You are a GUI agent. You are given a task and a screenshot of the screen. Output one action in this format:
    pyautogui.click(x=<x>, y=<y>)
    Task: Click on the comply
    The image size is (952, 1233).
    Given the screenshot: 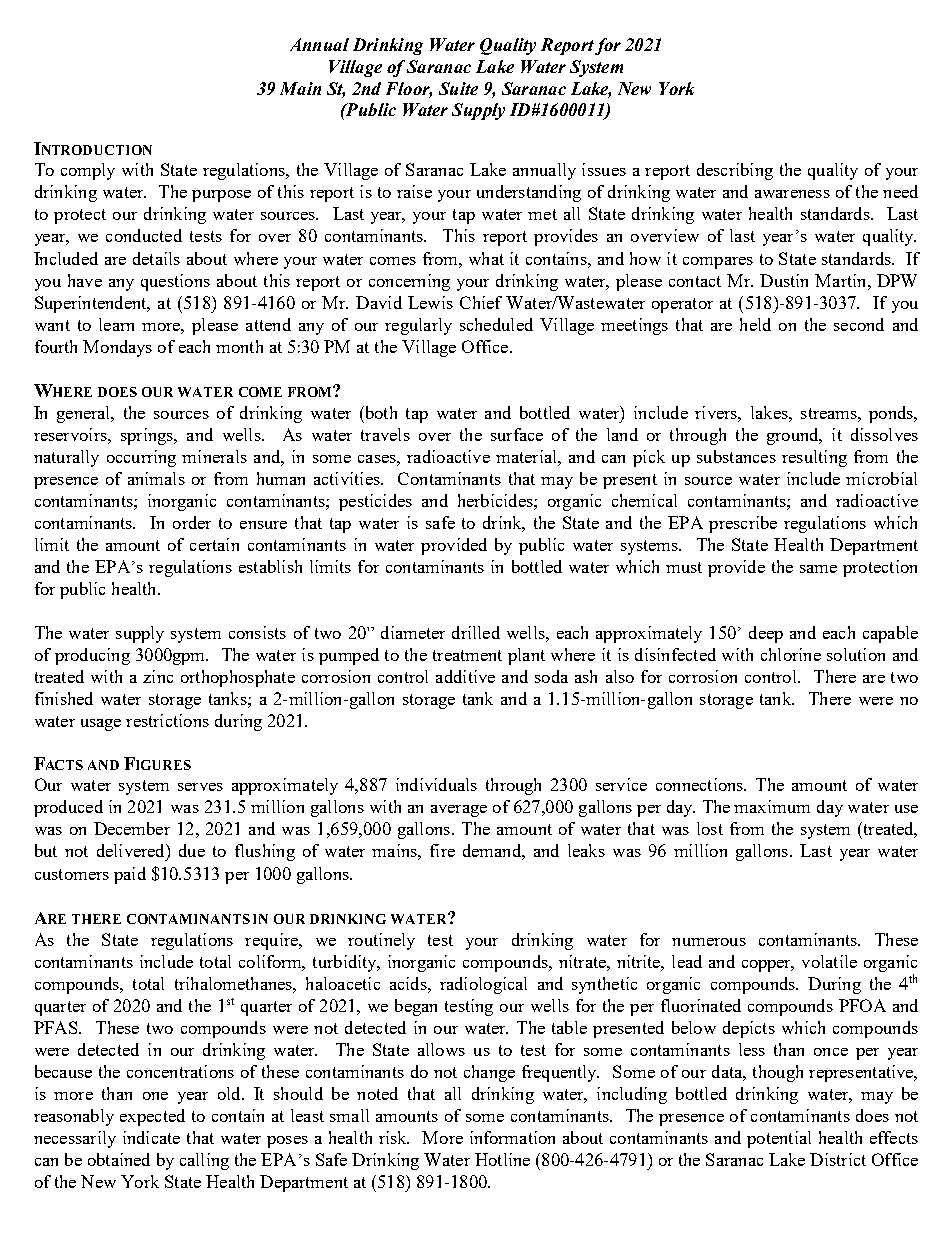 What is the action you would take?
    pyautogui.click(x=88, y=171)
